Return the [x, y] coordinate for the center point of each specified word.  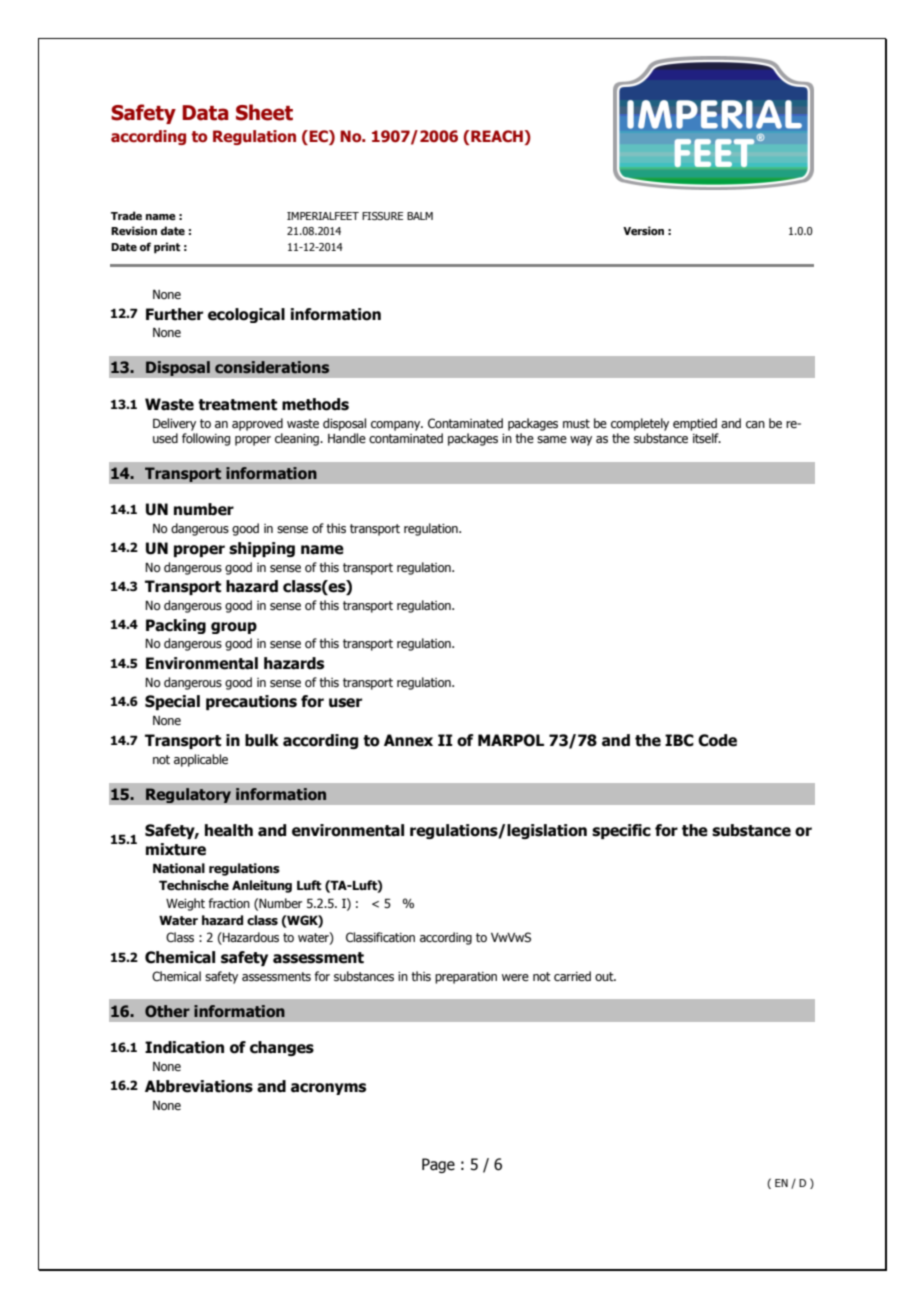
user [345, 703]
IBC [679, 740]
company [397, 426]
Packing [176, 626]
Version [643, 230]
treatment [237, 405]
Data [205, 113]
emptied [695, 424]
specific [621, 831]
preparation [466, 978]
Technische [194, 885]
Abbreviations [199, 1086]
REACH [497, 136]
